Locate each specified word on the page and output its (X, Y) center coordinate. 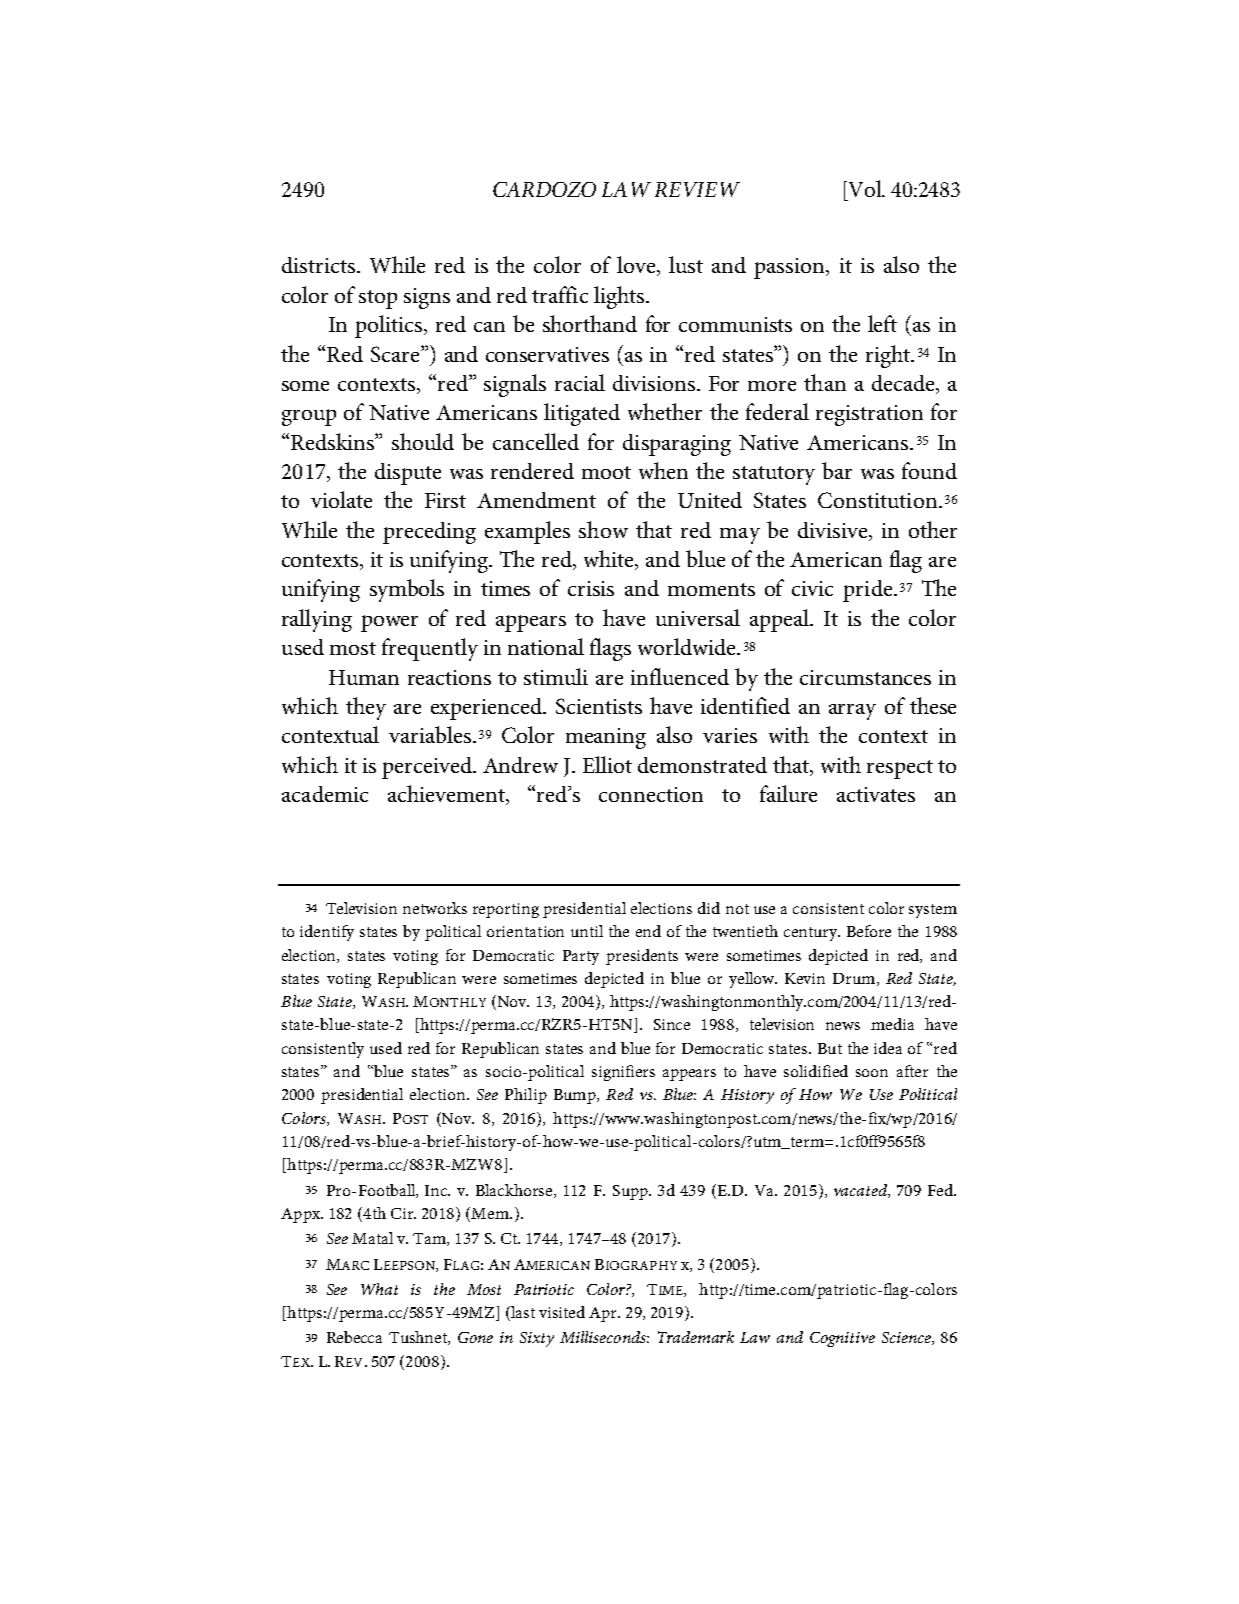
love (637, 266)
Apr (604, 1314)
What (379, 1289)
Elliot (607, 764)
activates (876, 794)
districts (320, 265)
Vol (865, 188)
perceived (428, 768)
